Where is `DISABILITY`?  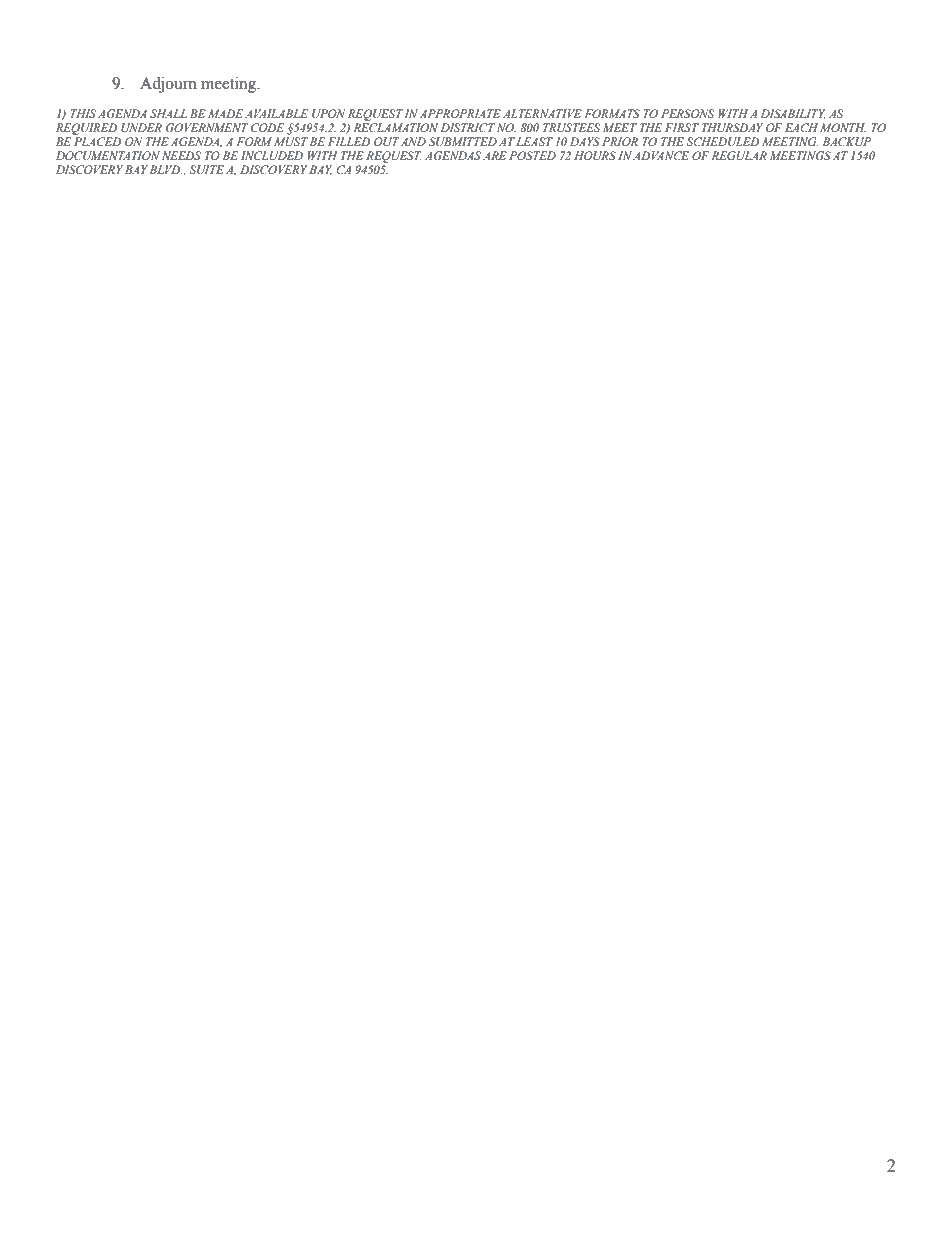
DISABILITY is located at coordinates (793, 114).
